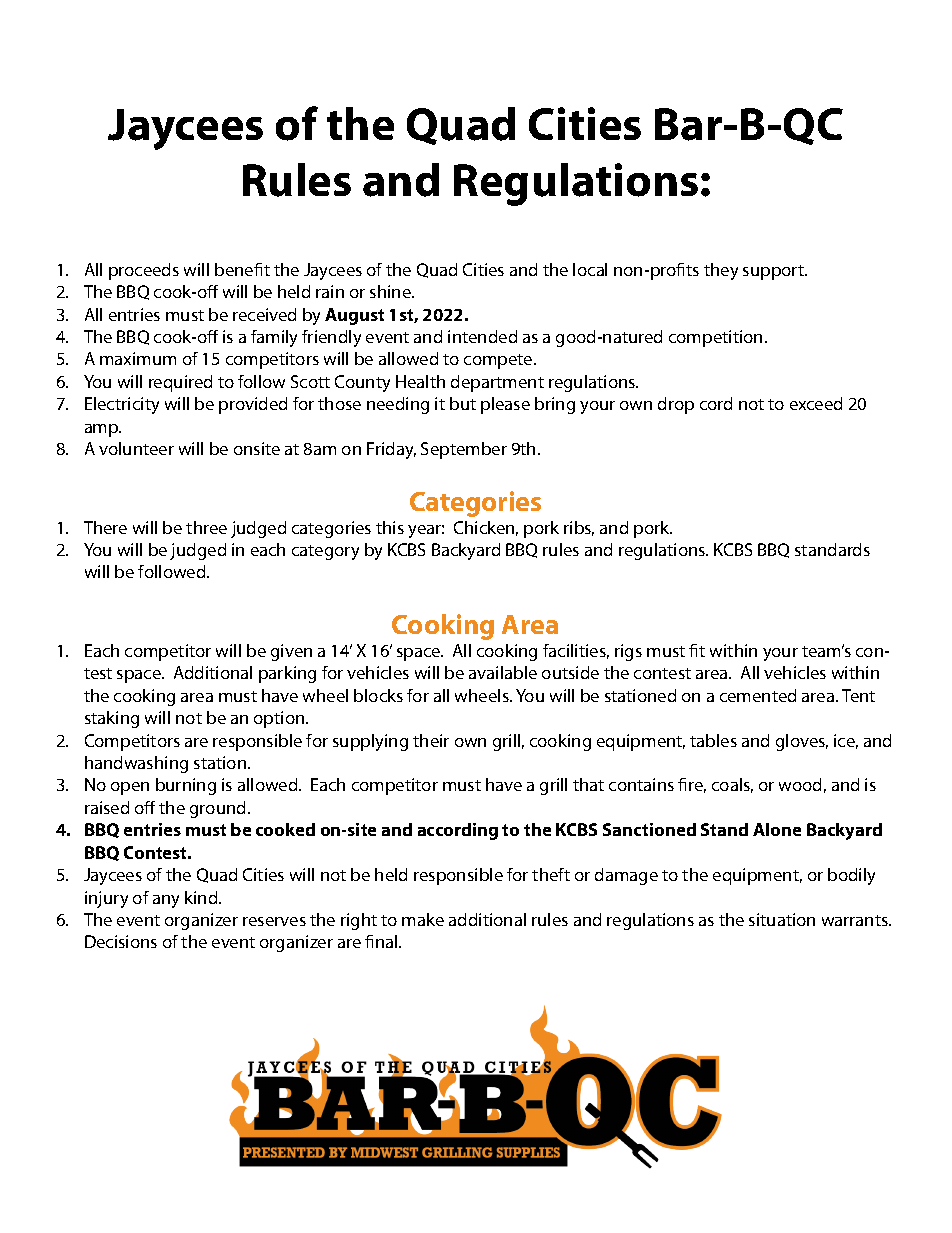 Image resolution: width=952 pixels, height=1233 pixels. Describe the element at coordinates (112, 719) in the image. I see `staking` at that location.
